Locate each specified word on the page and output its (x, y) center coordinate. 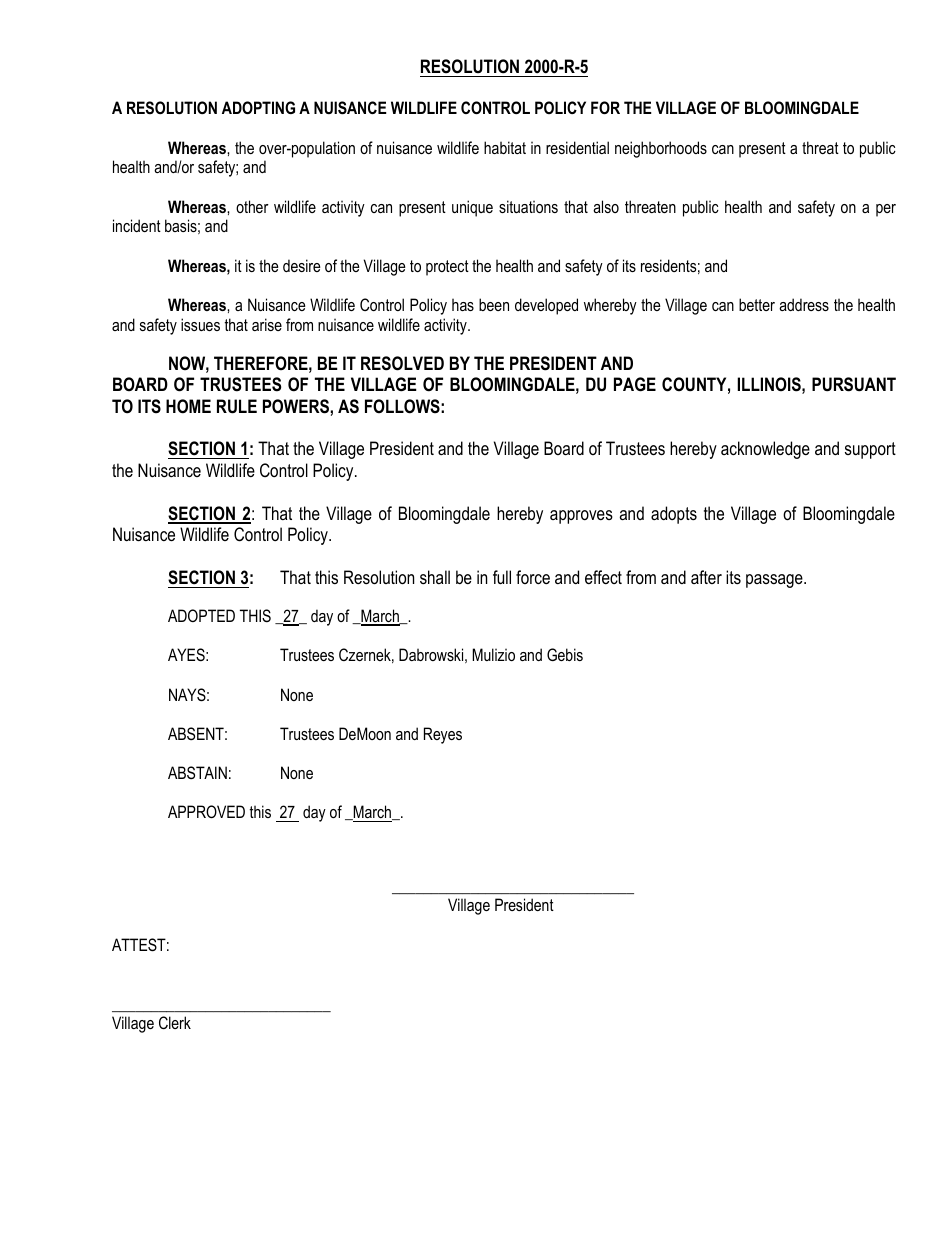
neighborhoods (661, 149)
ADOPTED (201, 615)
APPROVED (206, 811)
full (502, 577)
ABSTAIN (197, 772)
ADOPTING (258, 107)
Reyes (443, 735)
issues (200, 324)
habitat (505, 147)
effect (603, 577)
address (804, 304)
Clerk (175, 1022)
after (706, 577)
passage (775, 581)
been (494, 304)
